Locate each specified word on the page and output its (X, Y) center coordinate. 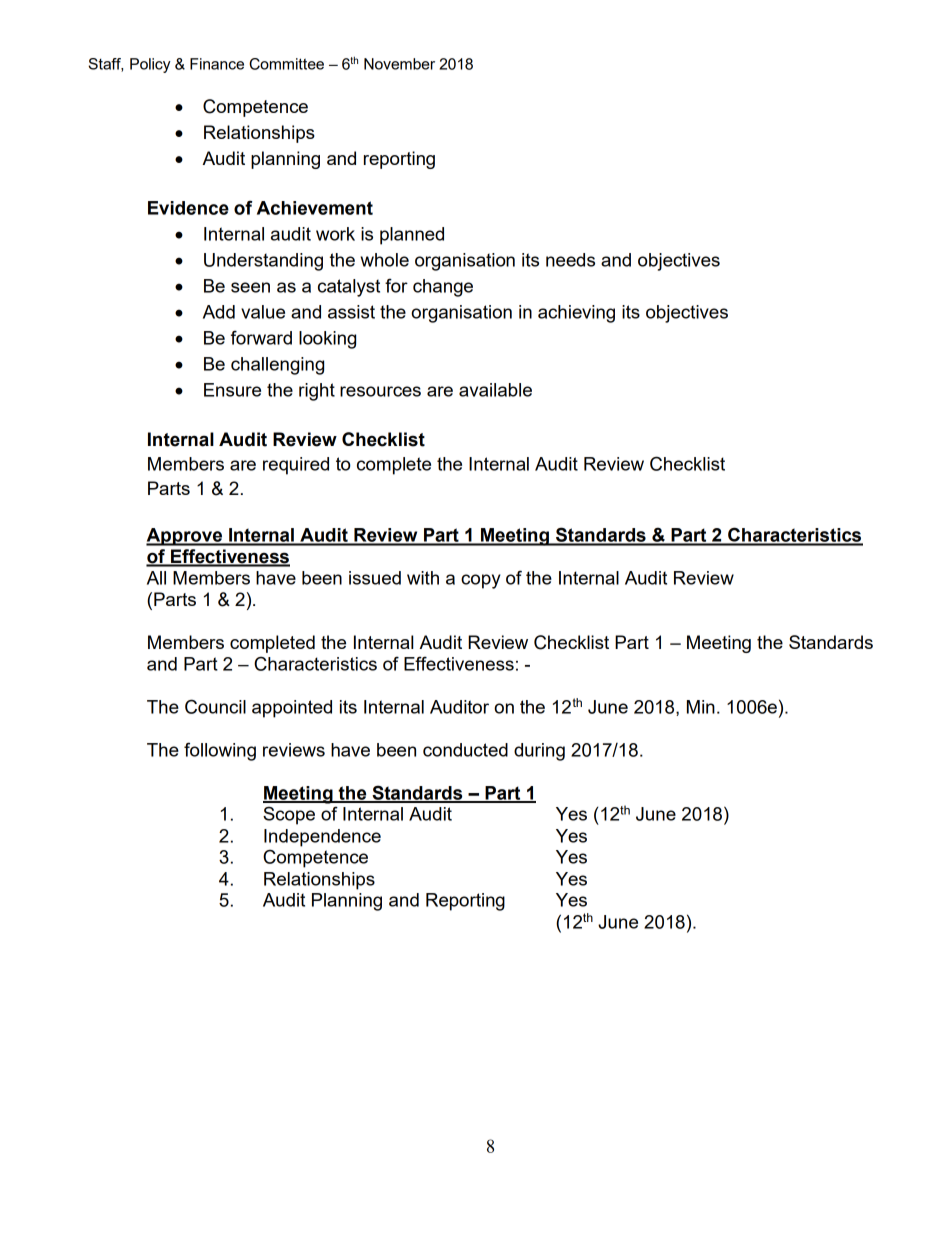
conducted (465, 750)
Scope (289, 815)
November (399, 64)
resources (380, 391)
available (495, 390)
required (296, 466)
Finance (217, 64)
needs (570, 260)
